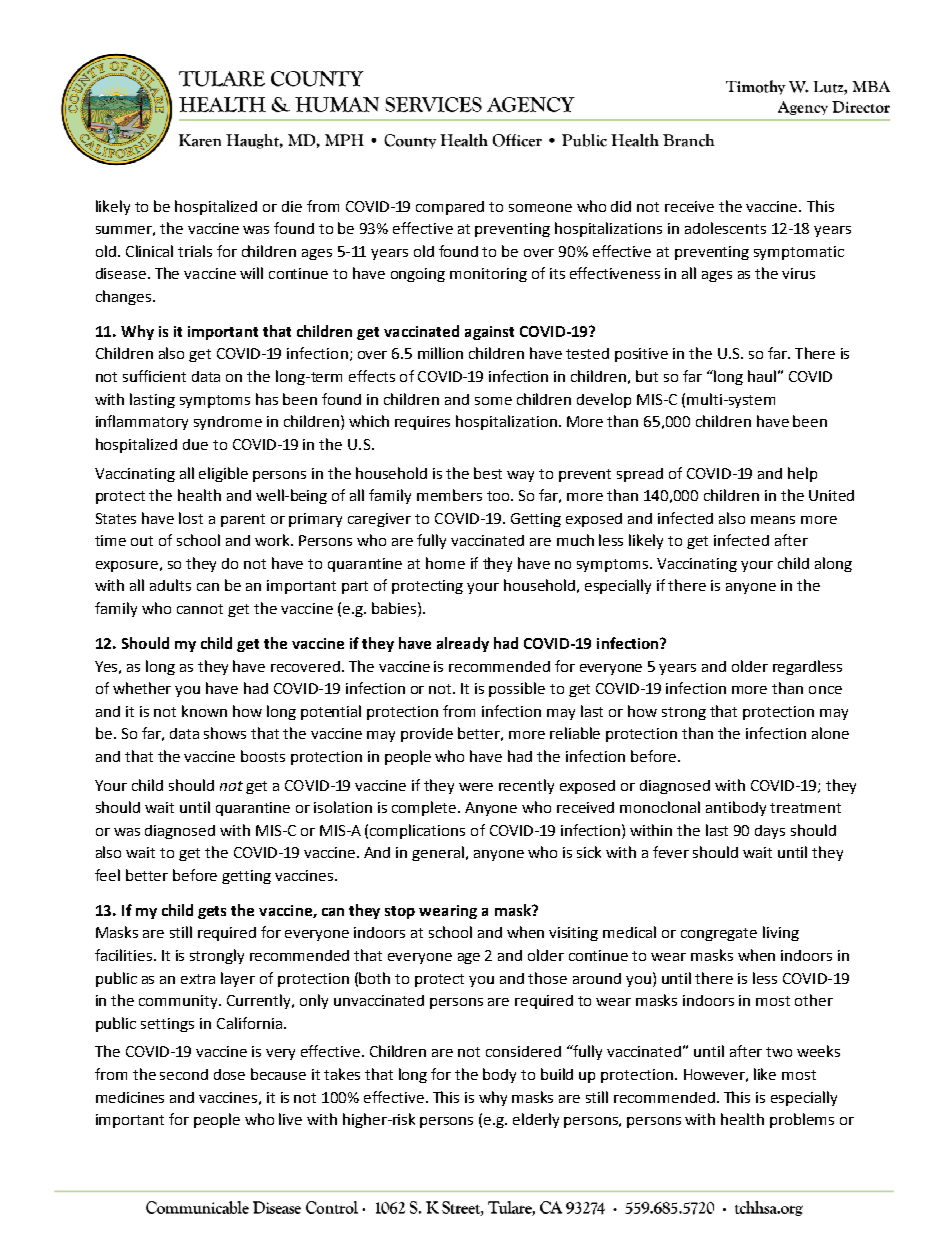  Describe the element at coordinates (142, 688) in the screenshot. I see `whether` at that location.
